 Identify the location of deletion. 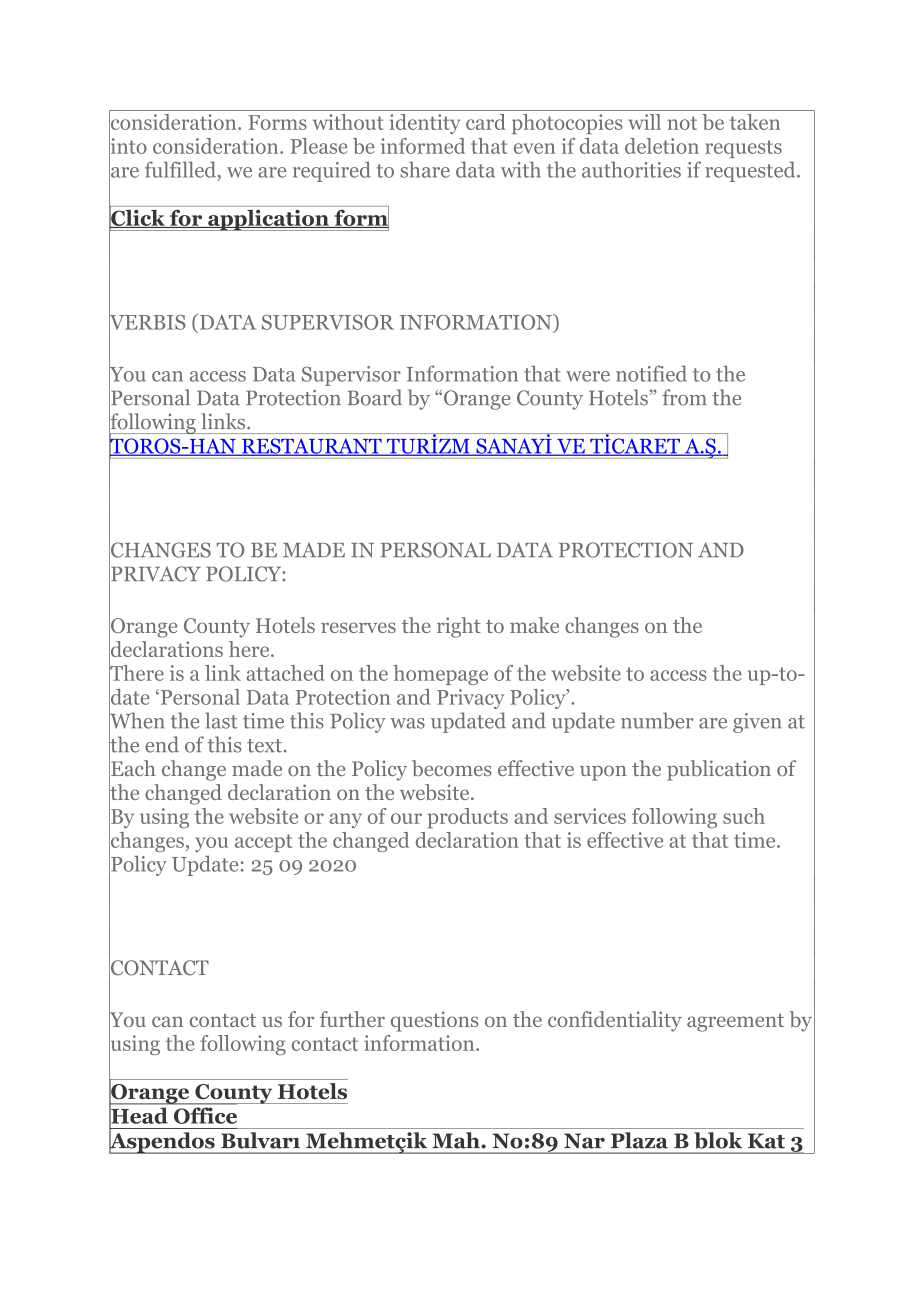
(662, 146).
